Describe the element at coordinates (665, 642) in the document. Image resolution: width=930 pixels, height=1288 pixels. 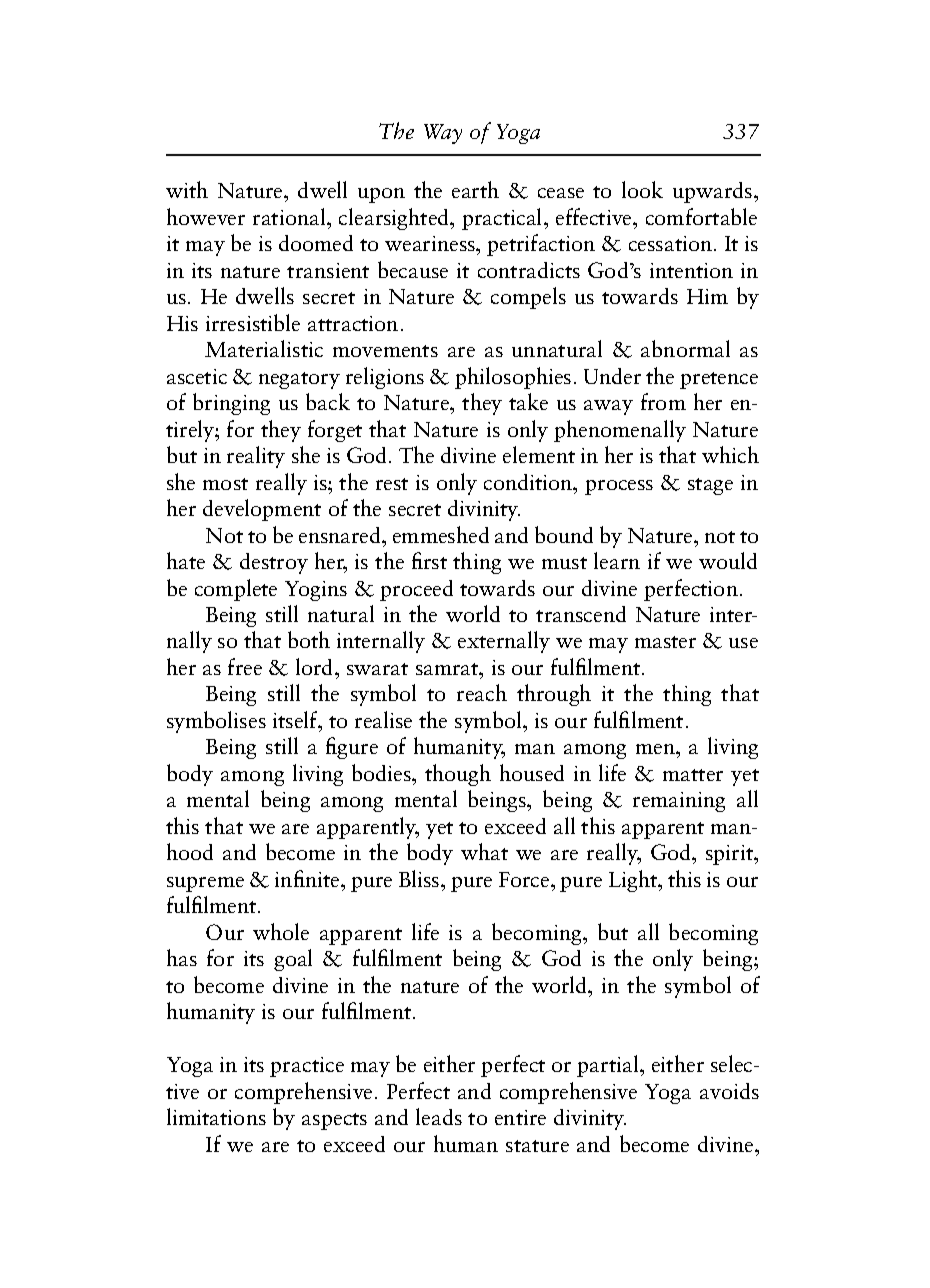
I see `master` at that location.
